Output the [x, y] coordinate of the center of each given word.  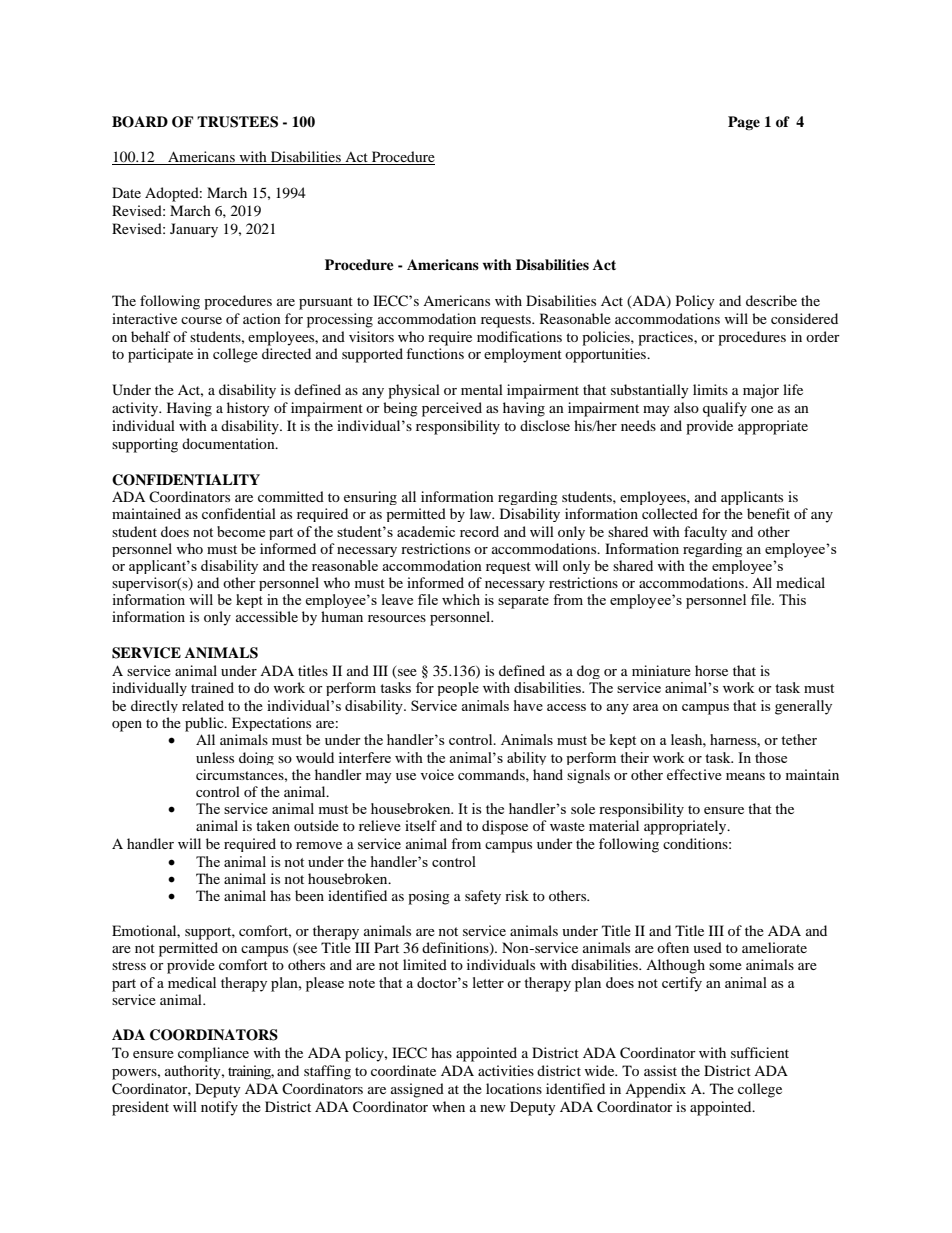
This [792, 599]
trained [212, 687]
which [461, 599]
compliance [213, 1054]
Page [744, 123]
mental [482, 389]
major [761, 391]
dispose [505, 827]
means [745, 776]
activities [506, 1070]
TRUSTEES [237, 122]
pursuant [326, 303]
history [248, 409]
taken [273, 825]
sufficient [760, 1052]
